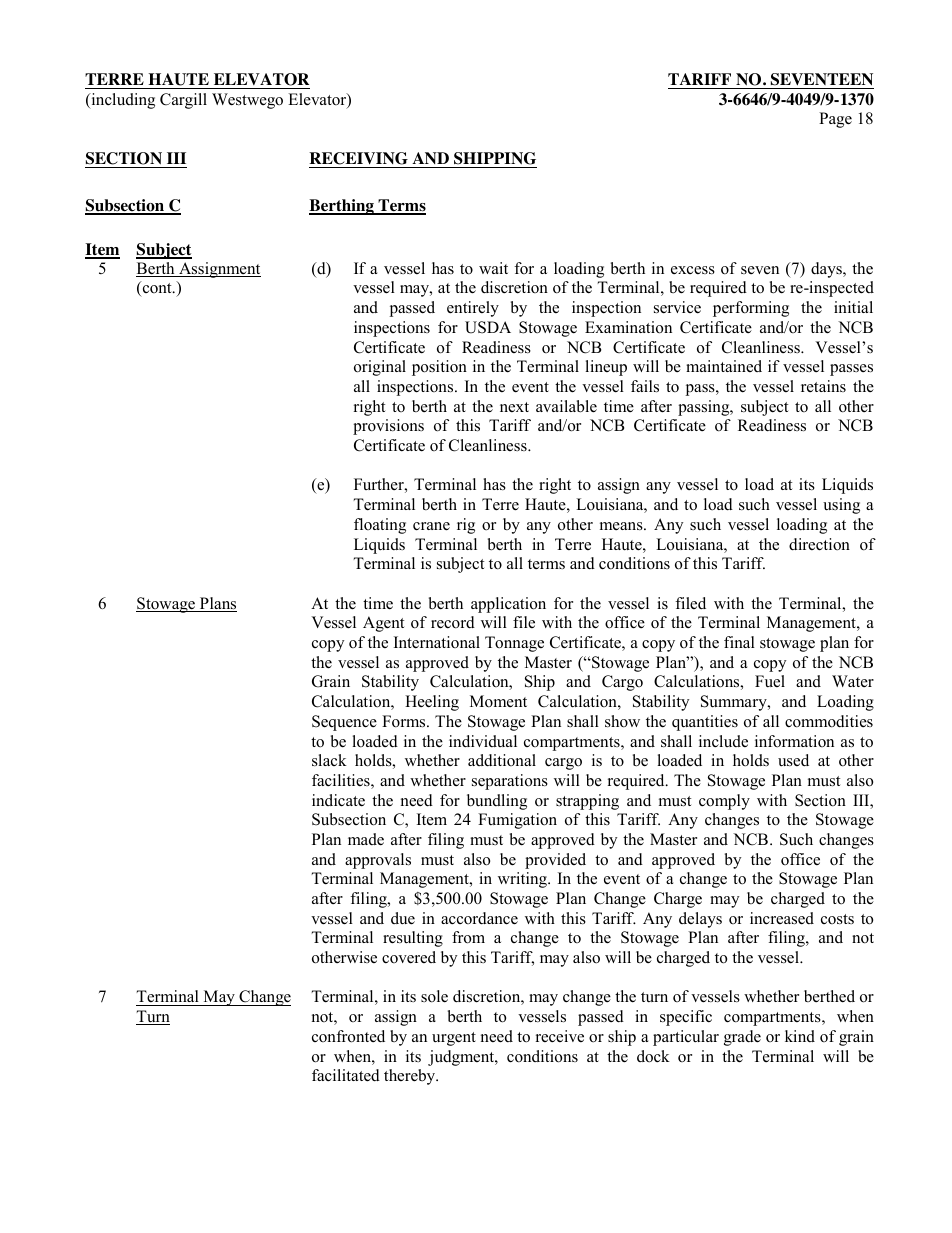 This page has height=1233, width=952. What do you see at coordinates (454, 1039) in the page?
I see `urgent` at bounding box center [454, 1039].
